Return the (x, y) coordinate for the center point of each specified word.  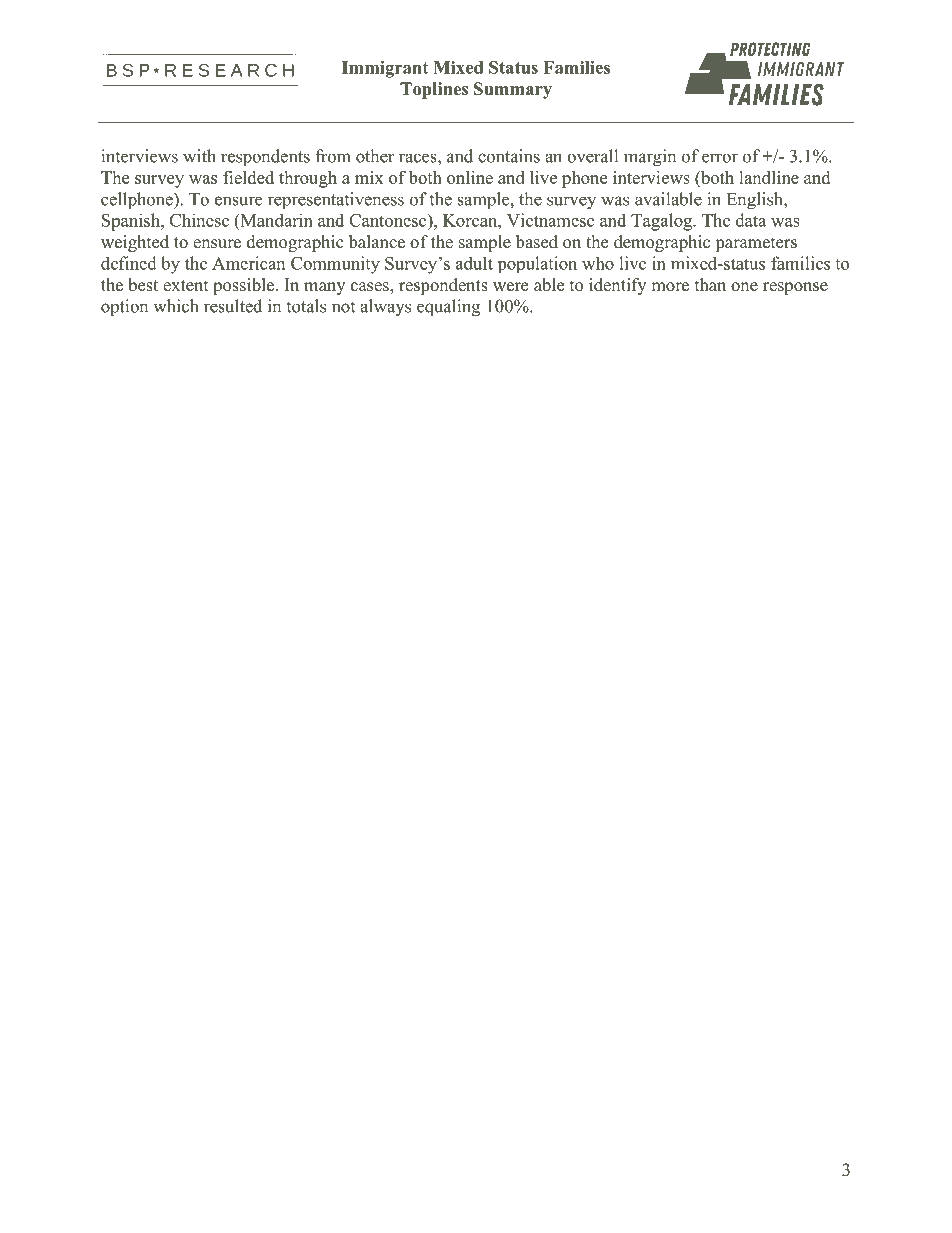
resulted (233, 306)
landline (769, 177)
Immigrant (385, 69)
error (720, 158)
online (470, 177)
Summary (513, 90)
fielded (248, 177)
